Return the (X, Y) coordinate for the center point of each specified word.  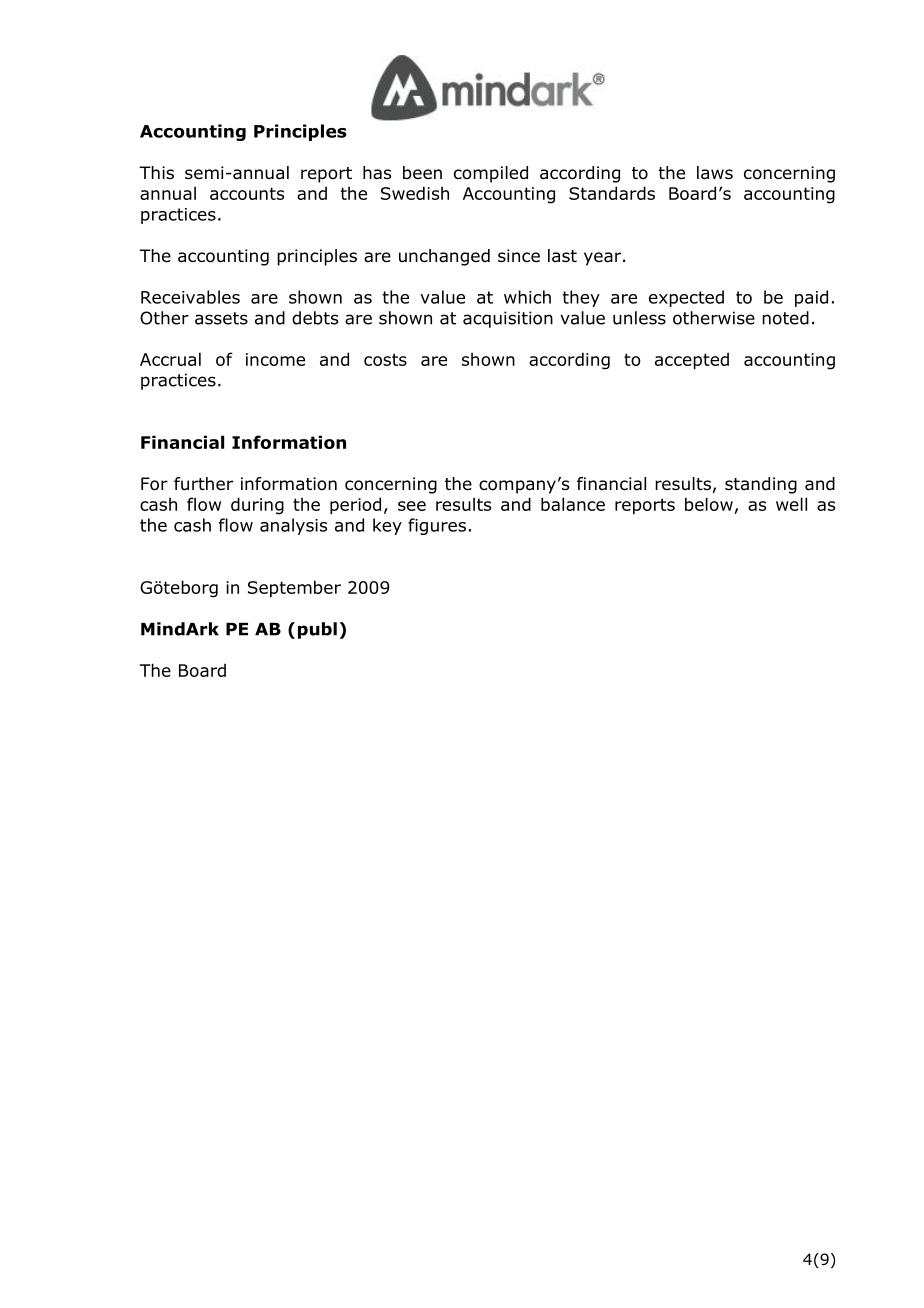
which (527, 297)
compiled (491, 174)
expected (686, 298)
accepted (692, 360)
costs (385, 359)
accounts (247, 193)
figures (437, 526)
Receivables (190, 297)
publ (317, 630)
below (709, 504)
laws (715, 173)
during (257, 506)
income (275, 359)
